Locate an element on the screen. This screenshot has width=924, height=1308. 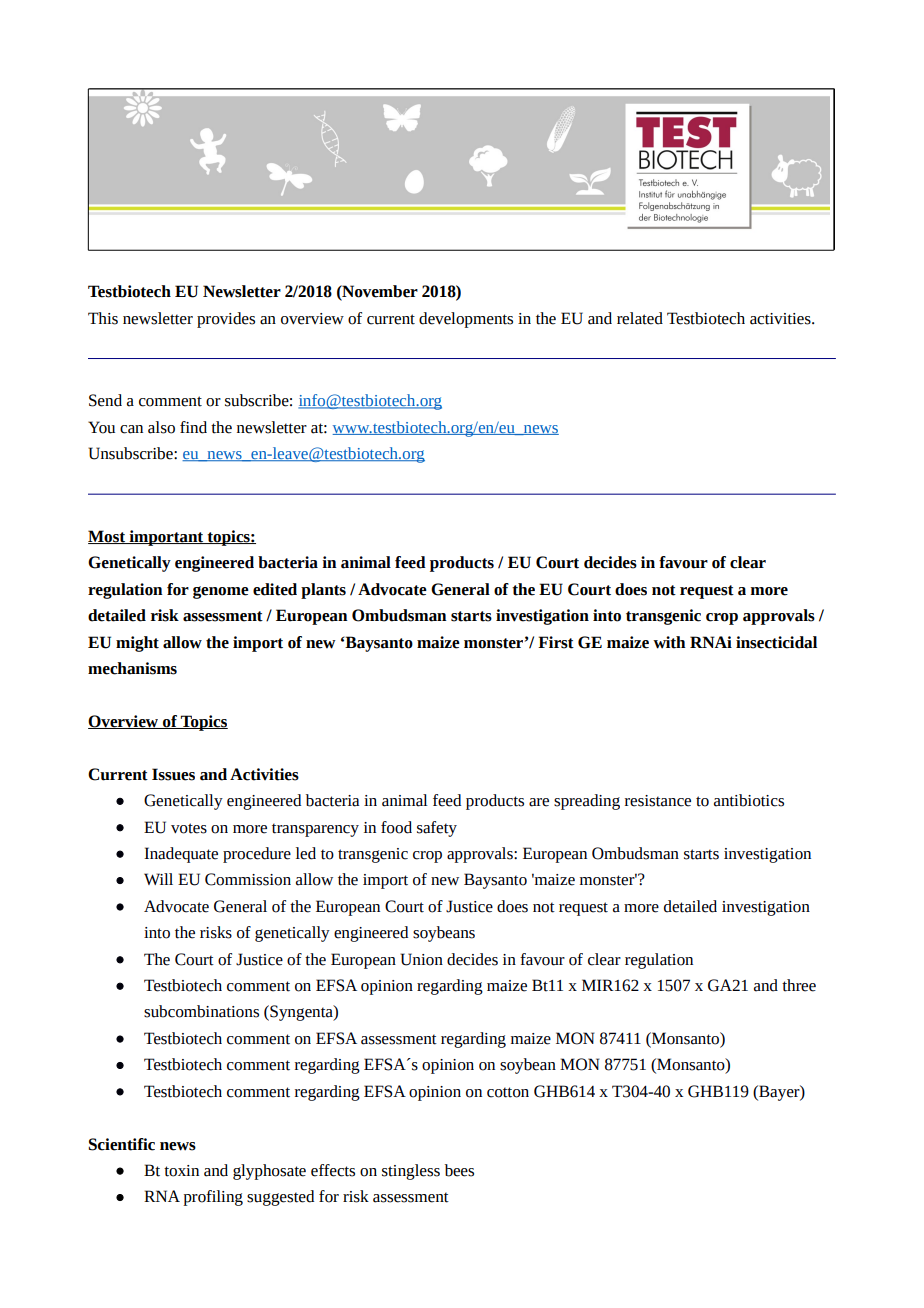
toxin is located at coordinates (181, 1171).
